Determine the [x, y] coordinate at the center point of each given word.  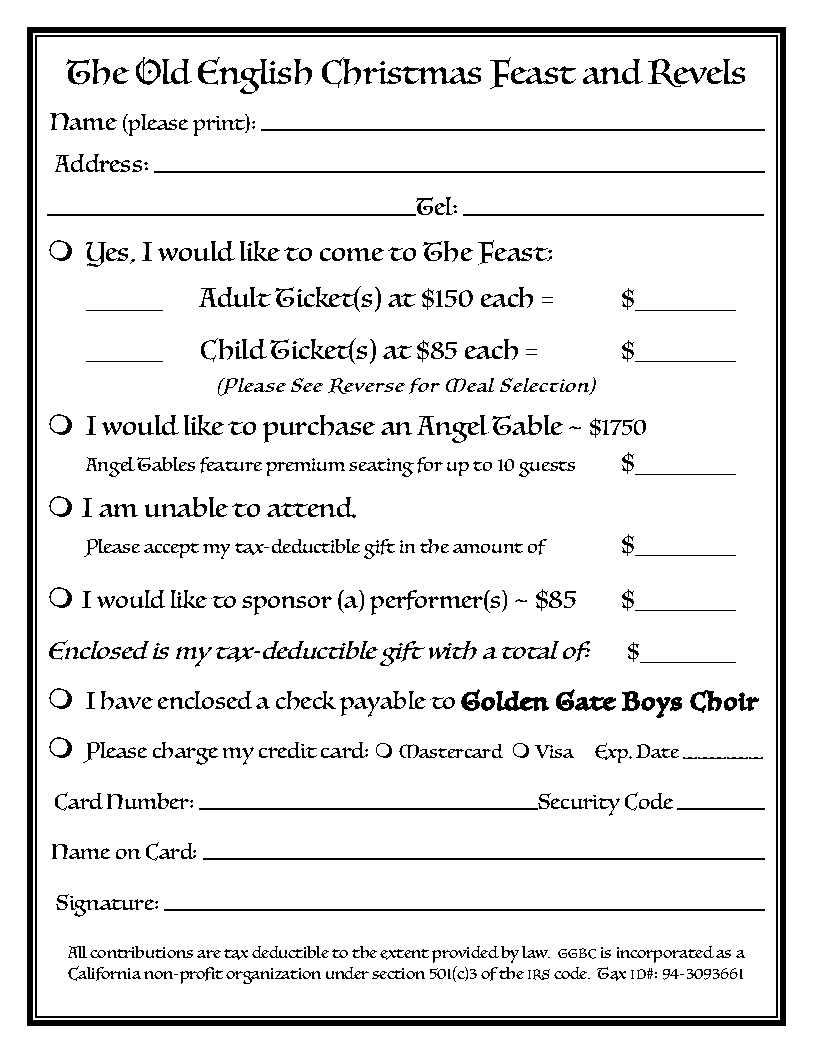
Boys [652, 704]
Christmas [401, 72]
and [613, 71]
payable [383, 704]
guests [547, 469]
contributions [141, 952]
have [127, 700]
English [255, 75]
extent [404, 954]
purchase [319, 429]
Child [234, 350]
